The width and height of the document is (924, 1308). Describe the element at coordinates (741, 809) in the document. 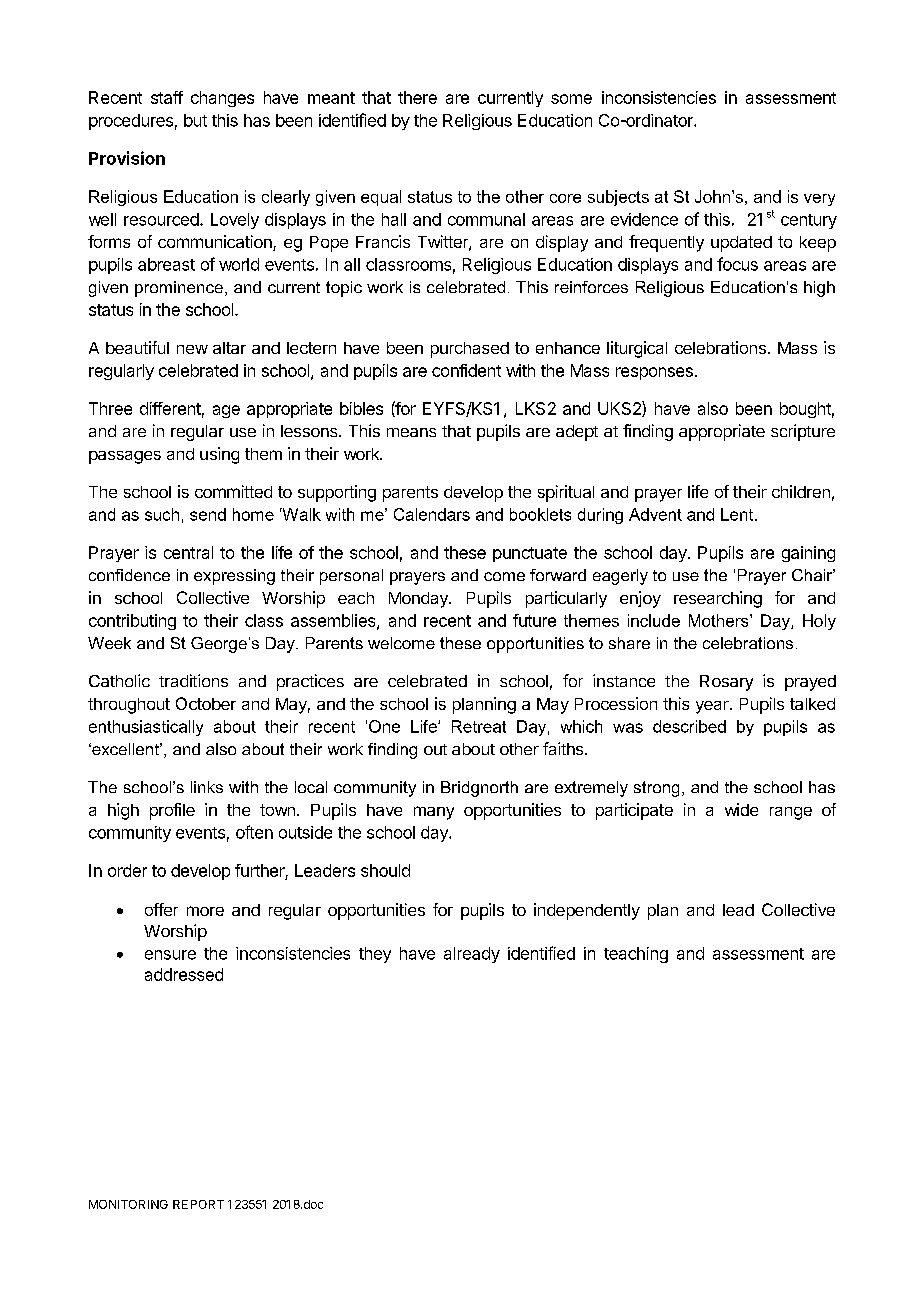

I see `wide` at that location.
